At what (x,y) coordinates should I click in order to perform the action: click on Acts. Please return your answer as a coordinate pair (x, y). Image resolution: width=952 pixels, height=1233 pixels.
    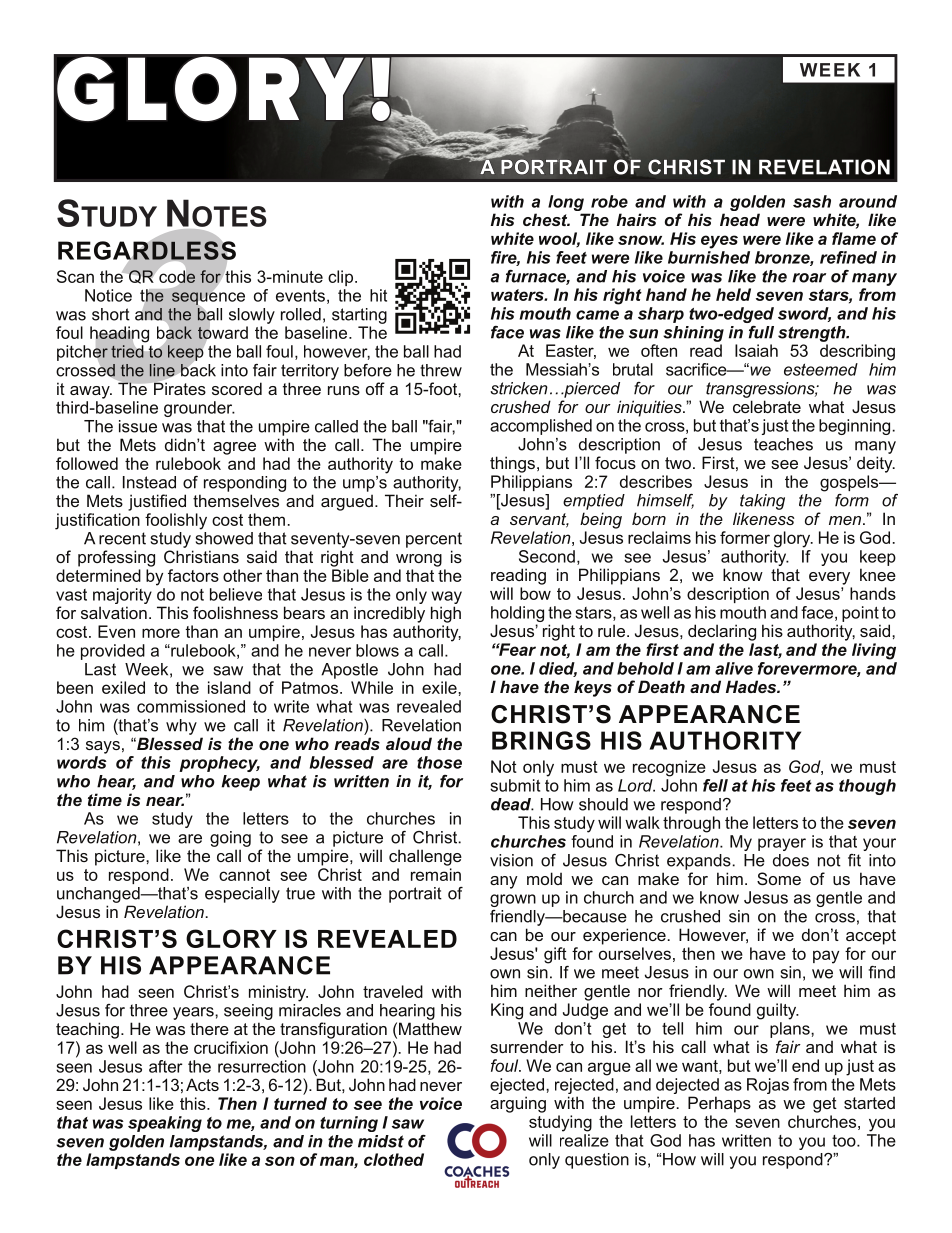
    Looking at the image, I should click on (202, 1084).
